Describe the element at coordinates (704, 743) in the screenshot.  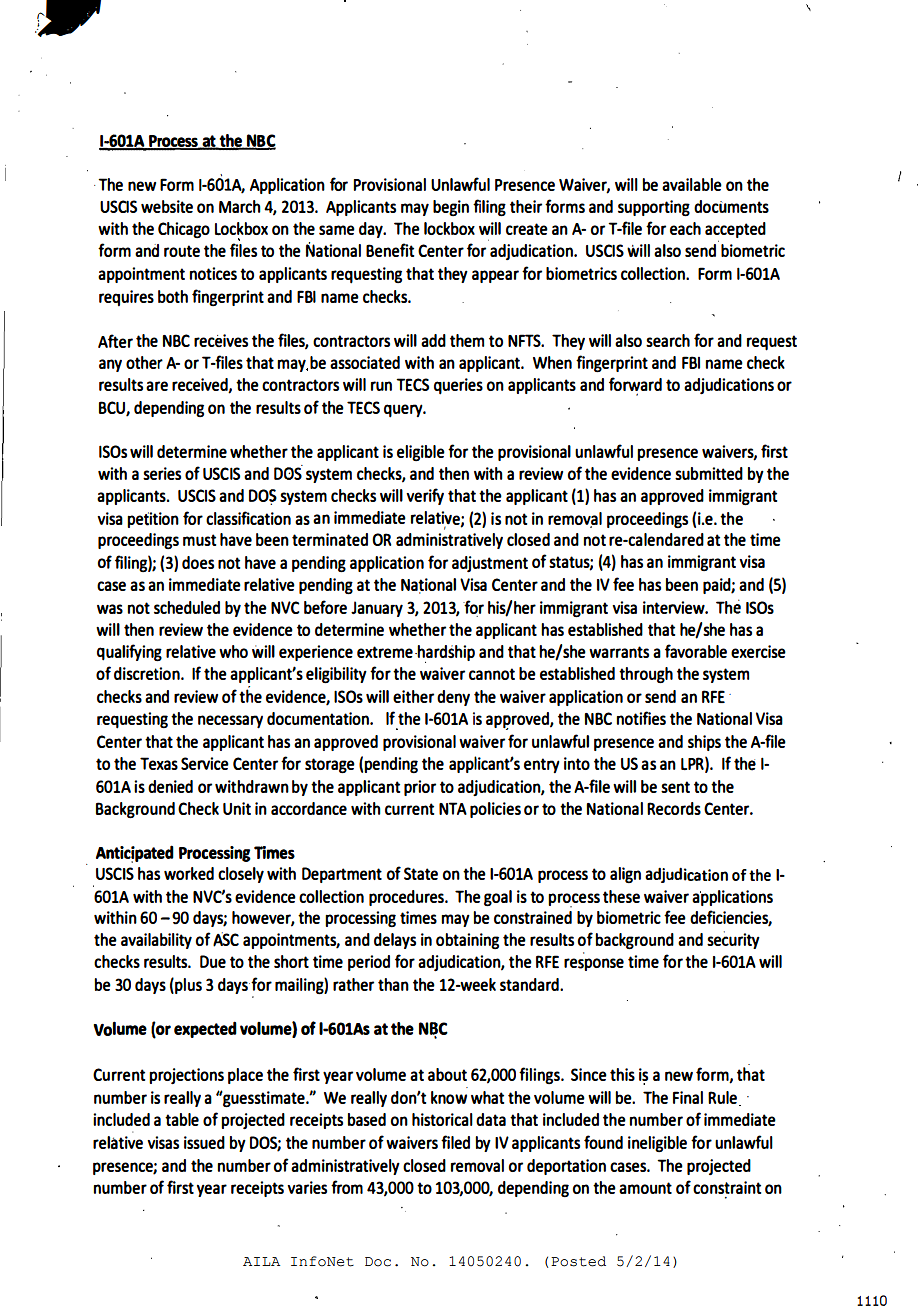
I see `ships` at that location.
